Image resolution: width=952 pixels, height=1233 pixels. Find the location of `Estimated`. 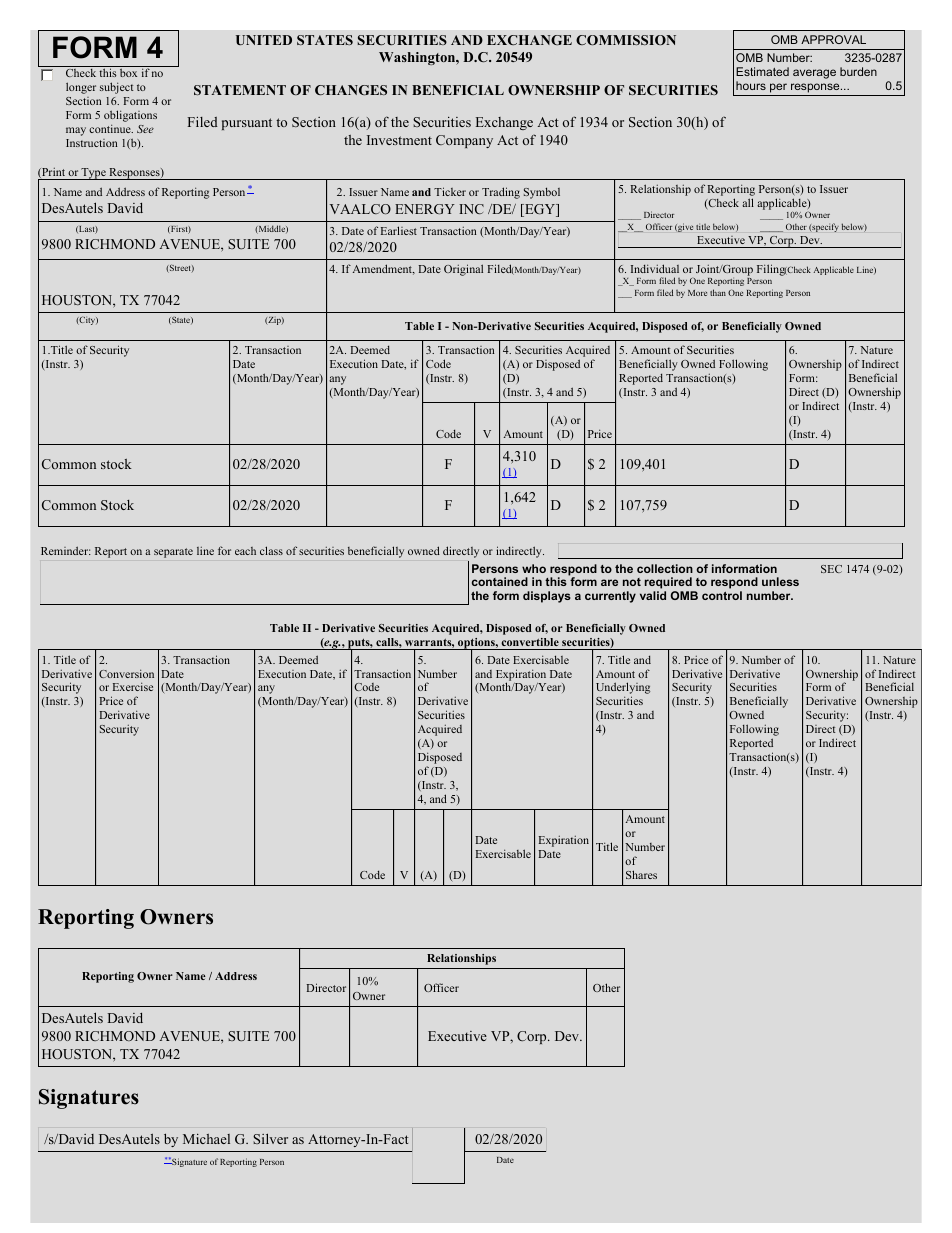

Estimated is located at coordinates (762, 71).
